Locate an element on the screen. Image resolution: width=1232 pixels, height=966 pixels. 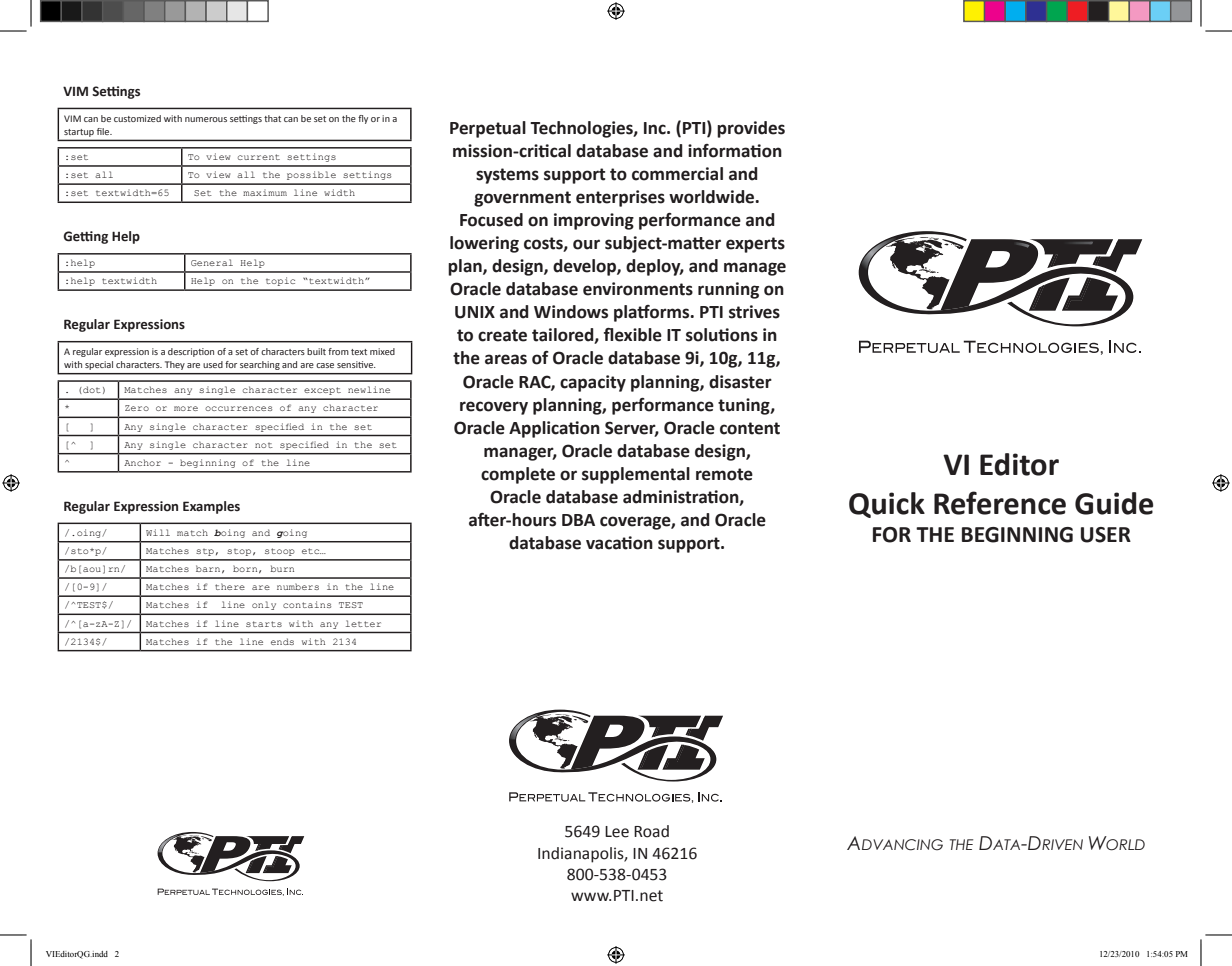
Road is located at coordinates (651, 831).
